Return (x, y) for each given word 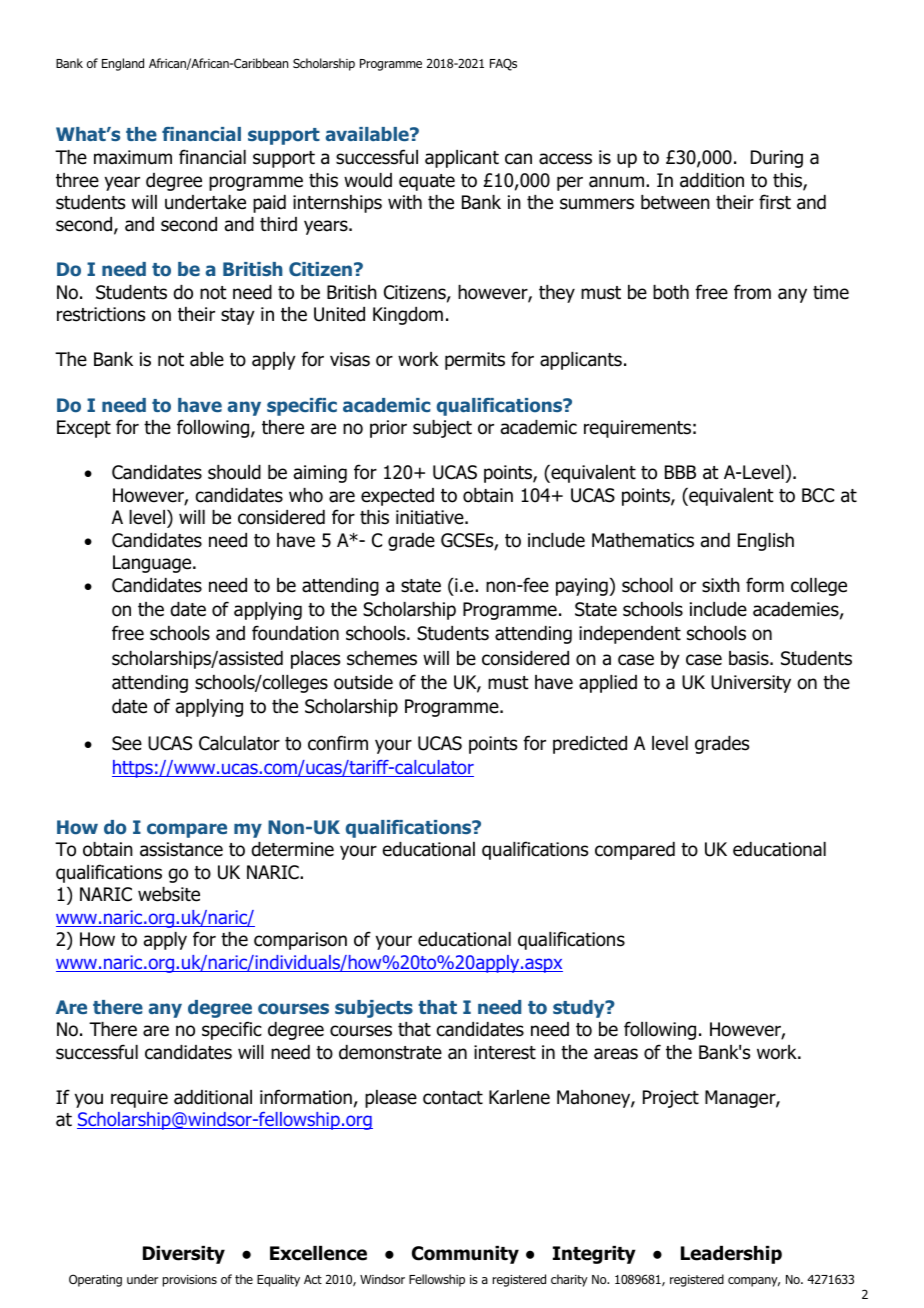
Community (465, 1255)
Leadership (731, 1255)
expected (397, 497)
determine (292, 849)
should (234, 472)
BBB (680, 472)
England (123, 64)
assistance (181, 849)
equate (427, 182)
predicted (590, 745)
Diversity (184, 1255)
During (777, 159)
